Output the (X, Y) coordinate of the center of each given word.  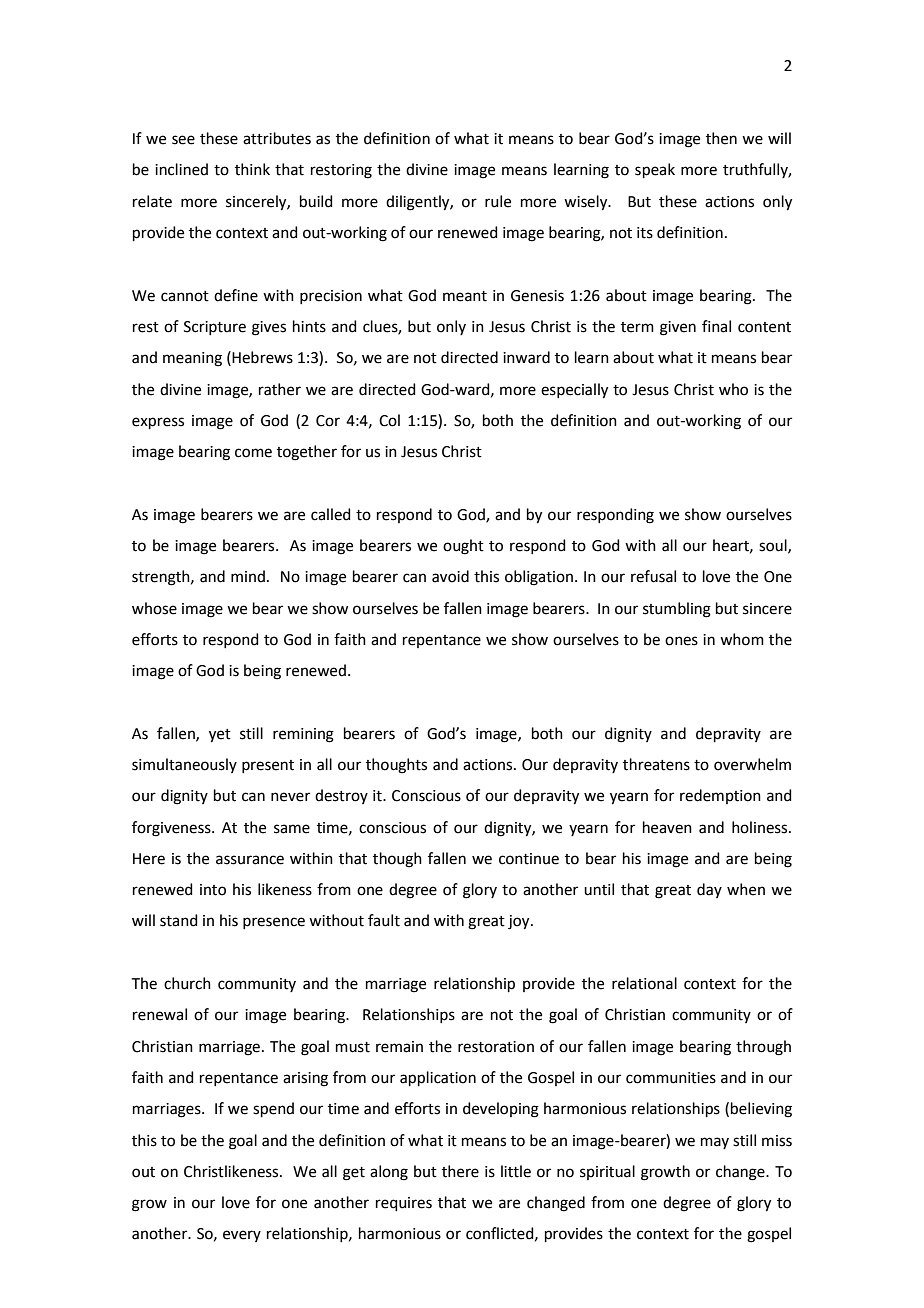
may (715, 1143)
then (721, 138)
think (252, 169)
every (242, 1236)
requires (404, 1204)
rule (498, 201)
